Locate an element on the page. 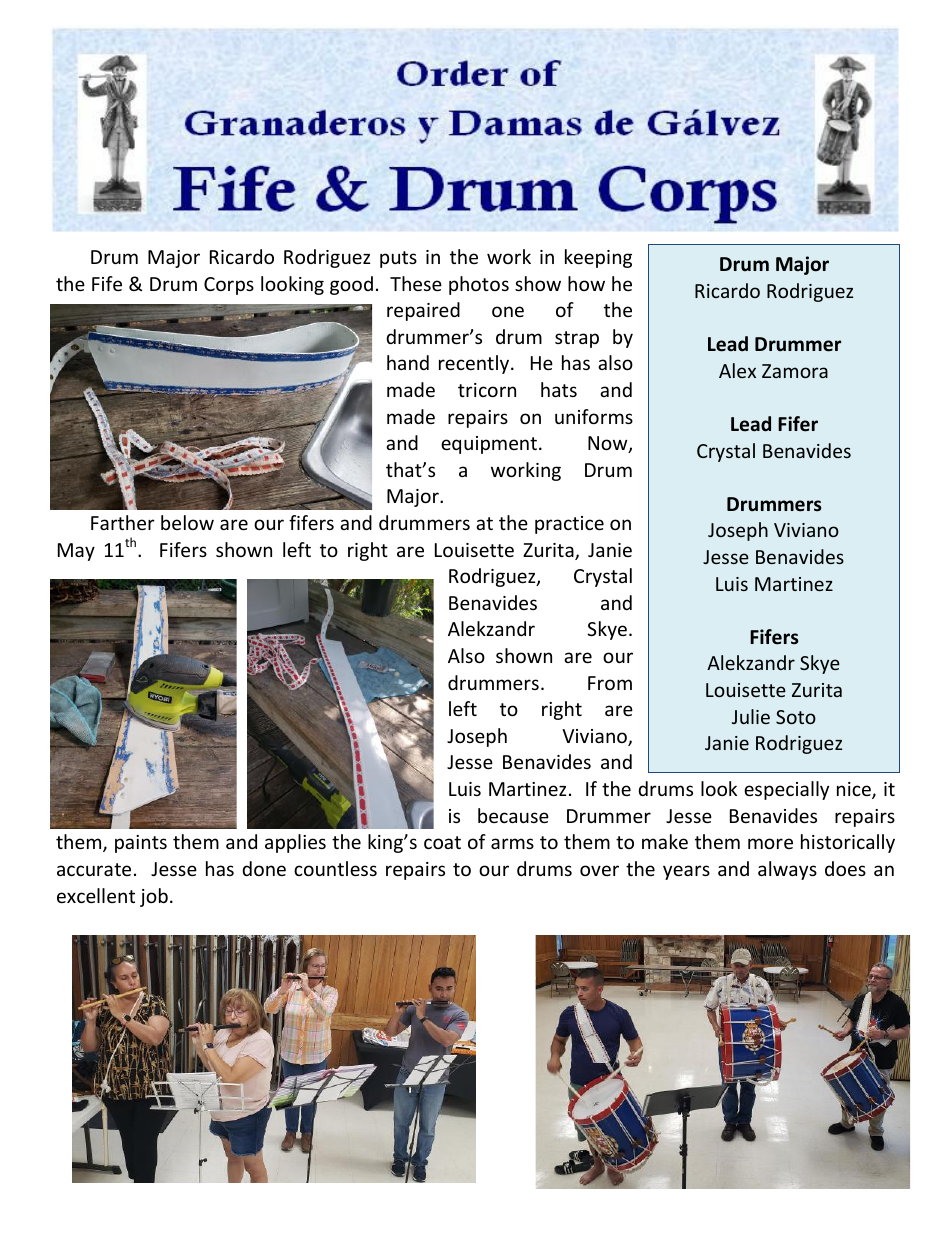 The image size is (952, 1233). Corps is located at coordinates (229, 286).
